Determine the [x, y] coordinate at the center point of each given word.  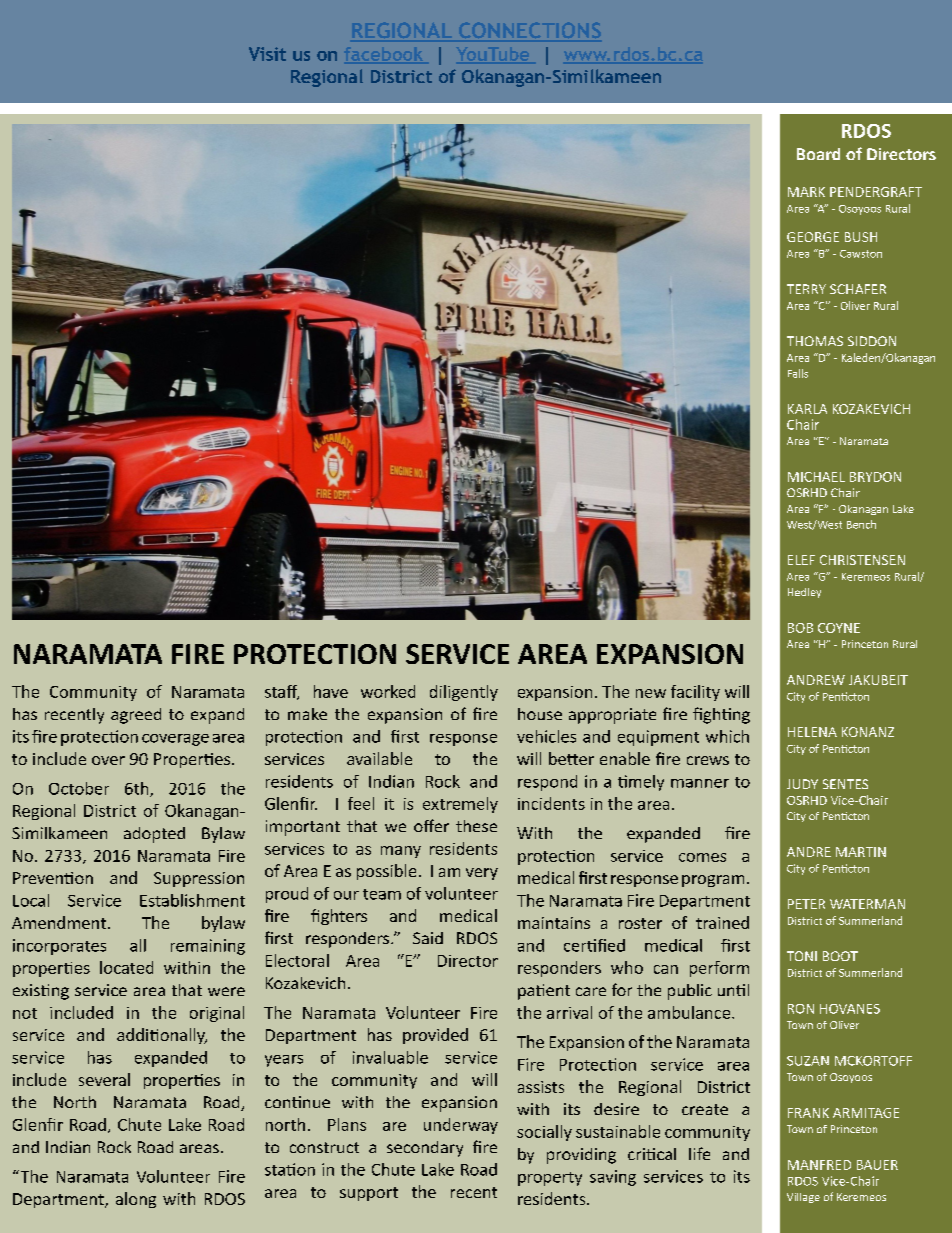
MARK [806, 192]
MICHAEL [816, 477]
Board [818, 154]
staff [282, 692]
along [136, 1200]
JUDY [802, 784]
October [79, 788]
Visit [267, 54]
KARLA [807, 409]
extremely [460, 805]
